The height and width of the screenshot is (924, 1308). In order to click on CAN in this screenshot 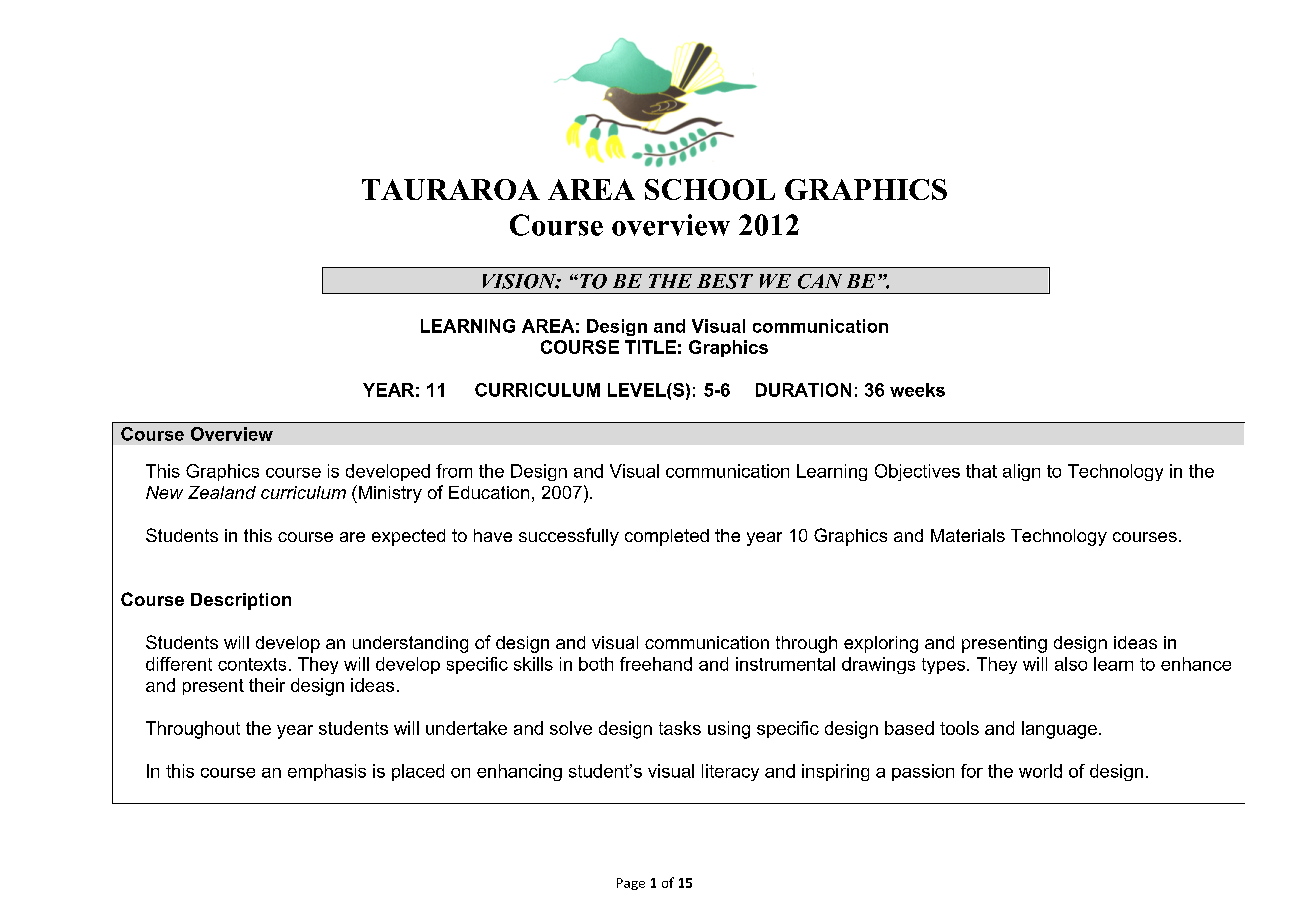, I will do `click(820, 281)`.
